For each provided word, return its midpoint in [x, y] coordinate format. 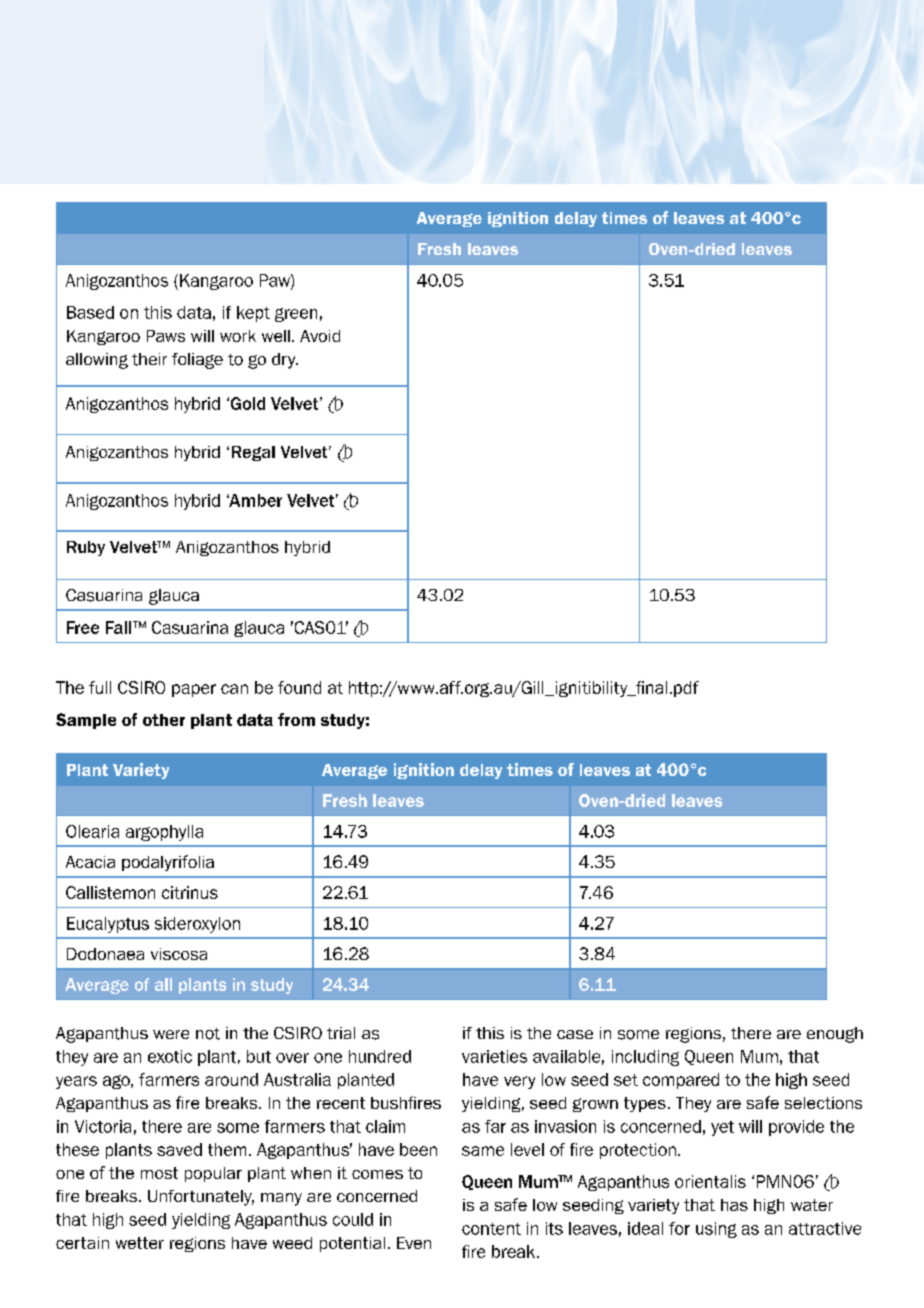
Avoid [320, 336]
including [645, 1058]
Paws [166, 336]
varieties [494, 1056]
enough [835, 1035]
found [299, 687]
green [296, 315]
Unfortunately [201, 1198]
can [234, 689]
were [171, 1034]
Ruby [86, 548]
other [164, 720]
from [296, 719]
